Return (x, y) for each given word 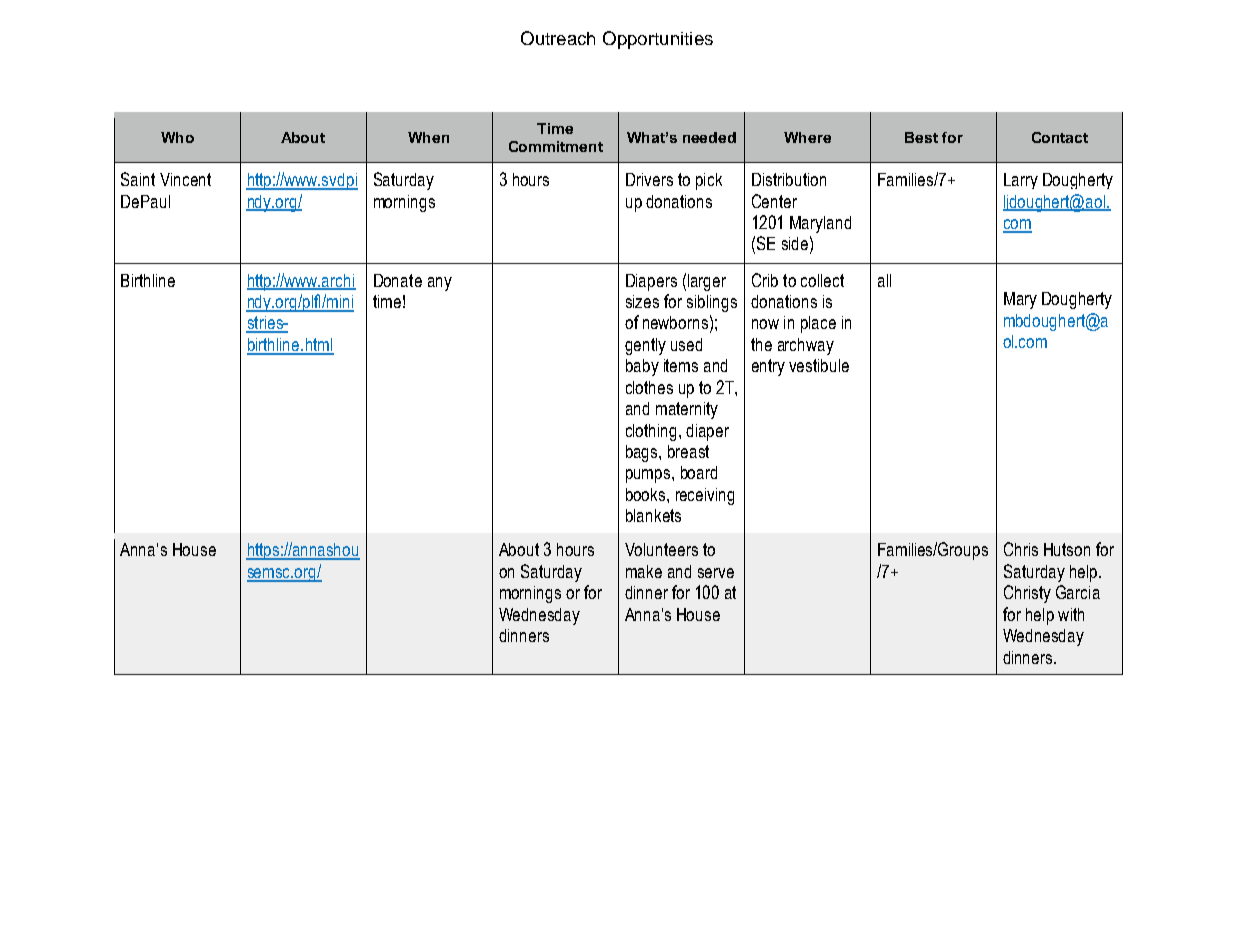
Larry (1021, 181)
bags (643, 453)
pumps (649, 476)
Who (177, 137)
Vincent (185, 179)
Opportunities (658, 40)
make (644, 571)
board (699, 472)
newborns (675, 322)
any (440, 284)
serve (716, 573)
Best (921, 137)
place (818, 324)
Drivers (649, 179)
